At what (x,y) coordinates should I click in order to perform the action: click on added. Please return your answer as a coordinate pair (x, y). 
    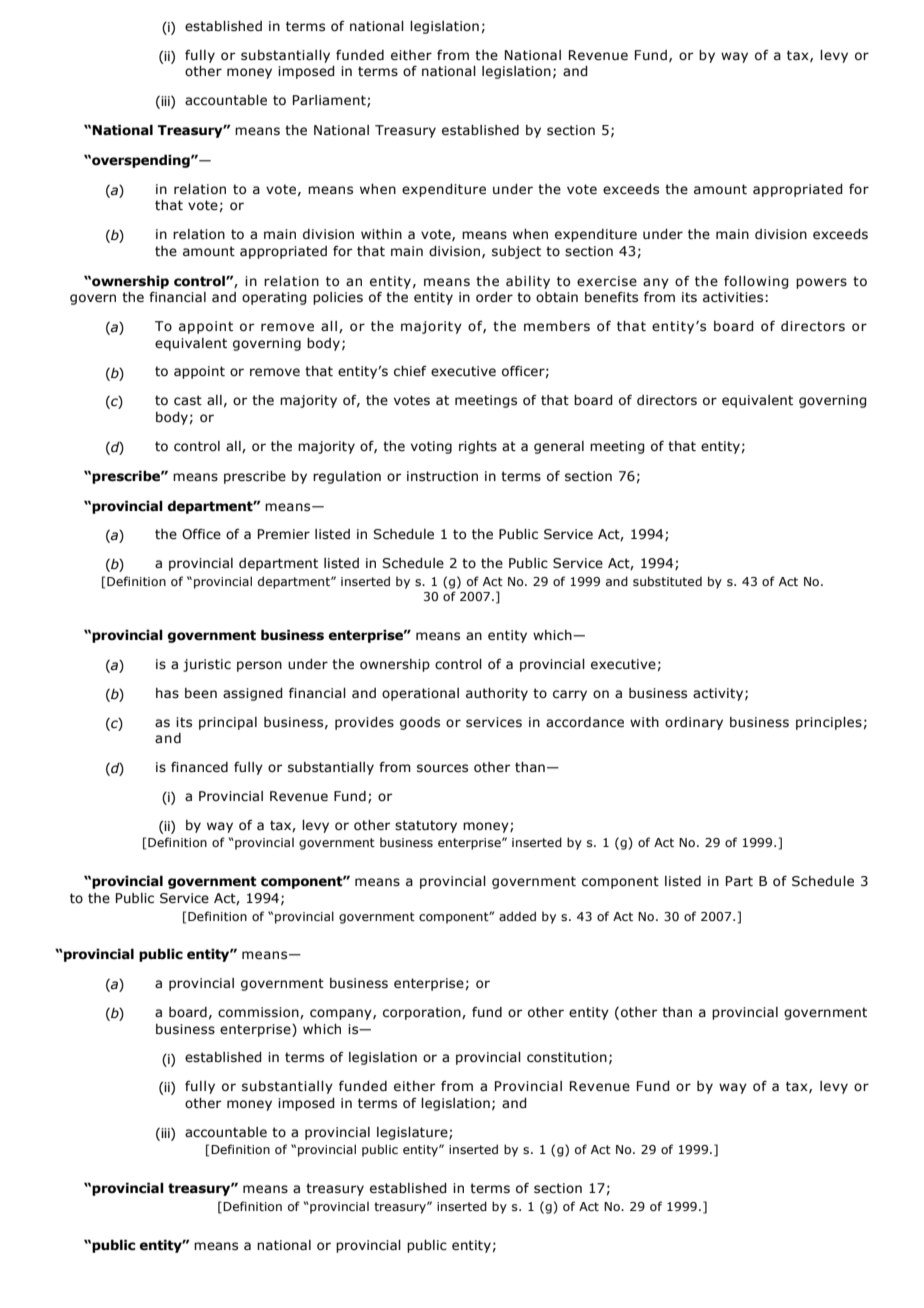
    Looking at the image, I should click on (517, 916).
